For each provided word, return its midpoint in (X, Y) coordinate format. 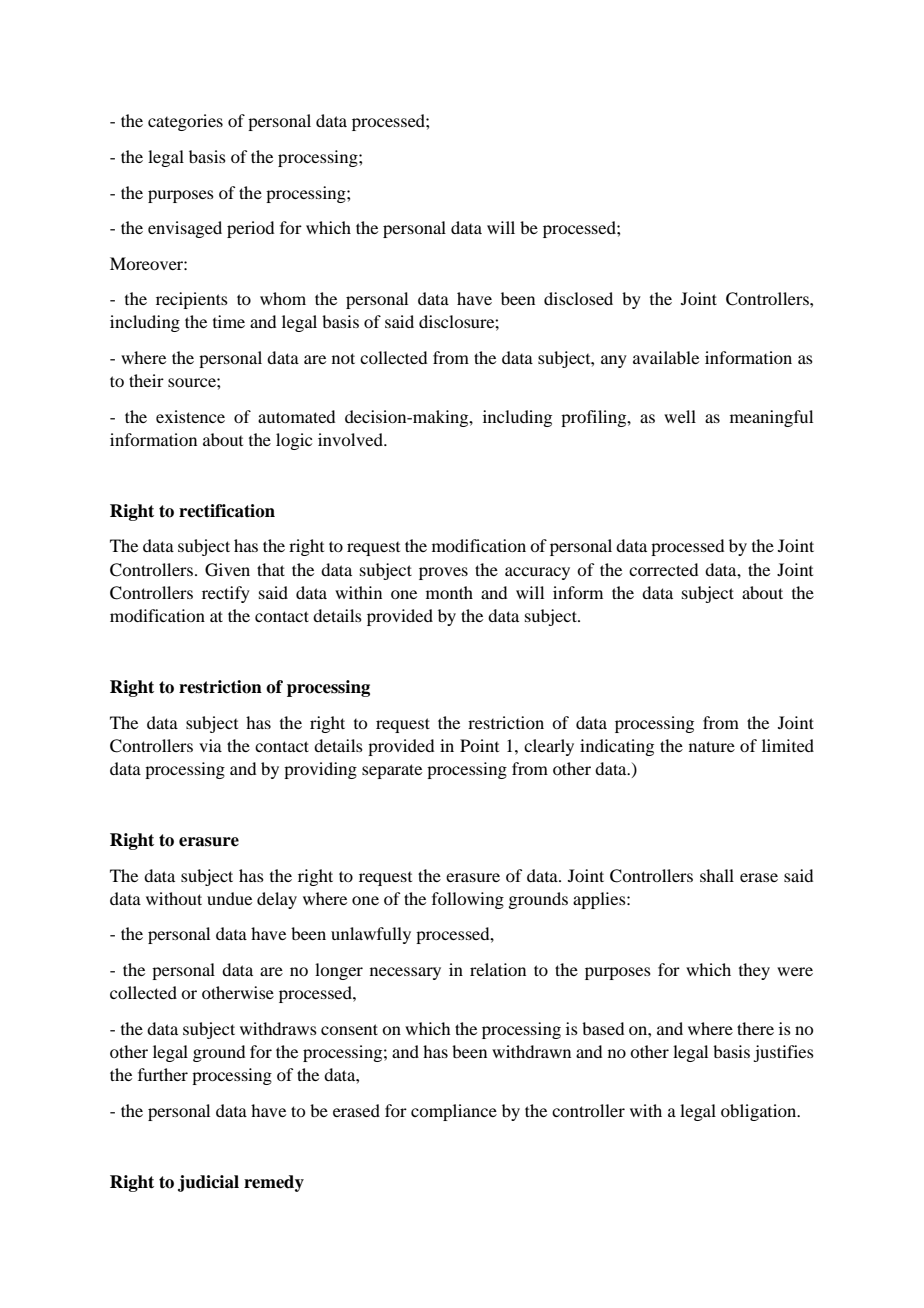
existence (190, 416)
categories (185, 122)
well (680, 416)
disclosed (578, 298)
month (449, 592)
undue (229, 898)
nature (712, 746)
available (666, 357)
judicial (208, 1183)
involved (351, 439)
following (468, 900)
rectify (226, 594)
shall (717, 875)
